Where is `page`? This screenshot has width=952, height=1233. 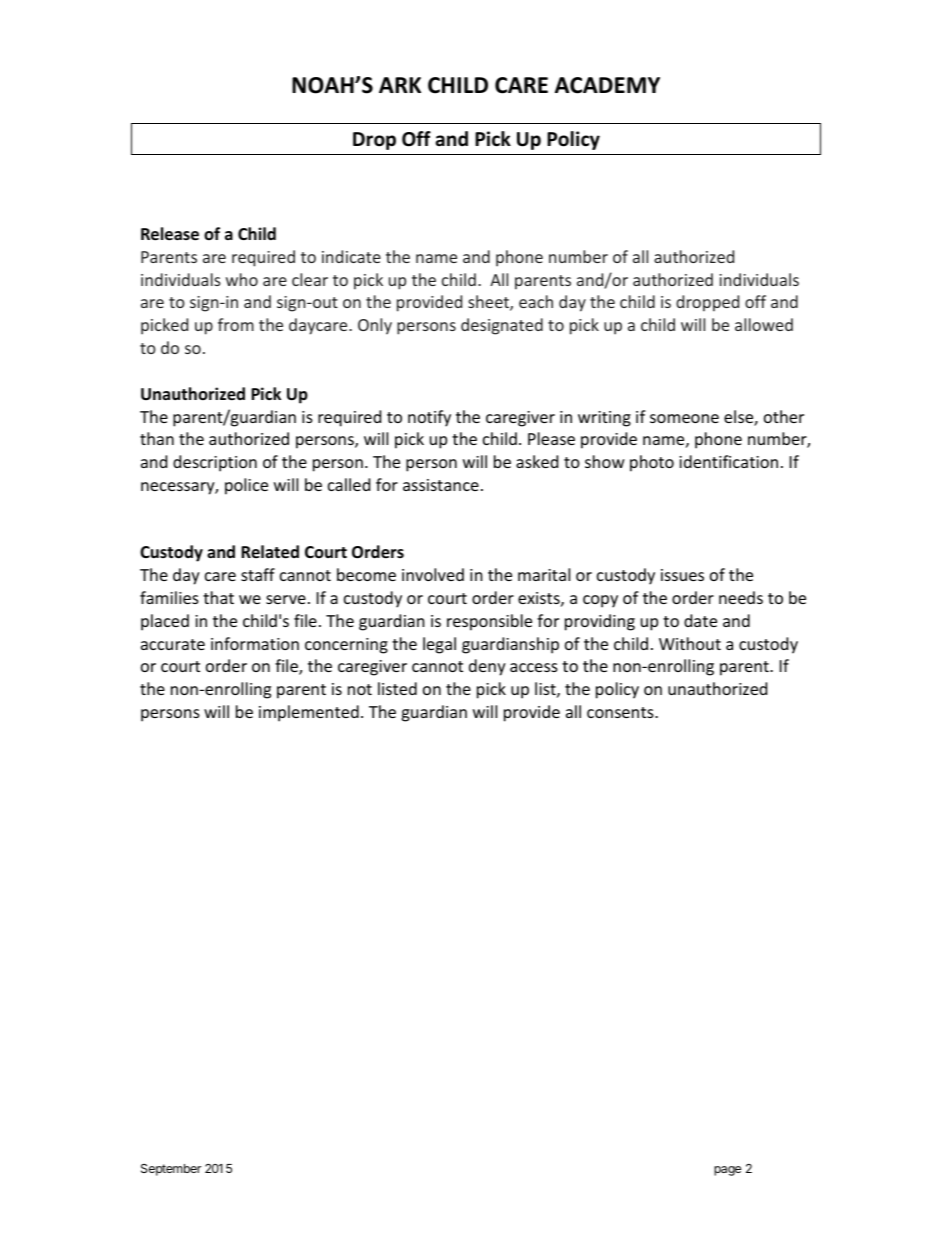 page is located at coordinates (727, 1171).
